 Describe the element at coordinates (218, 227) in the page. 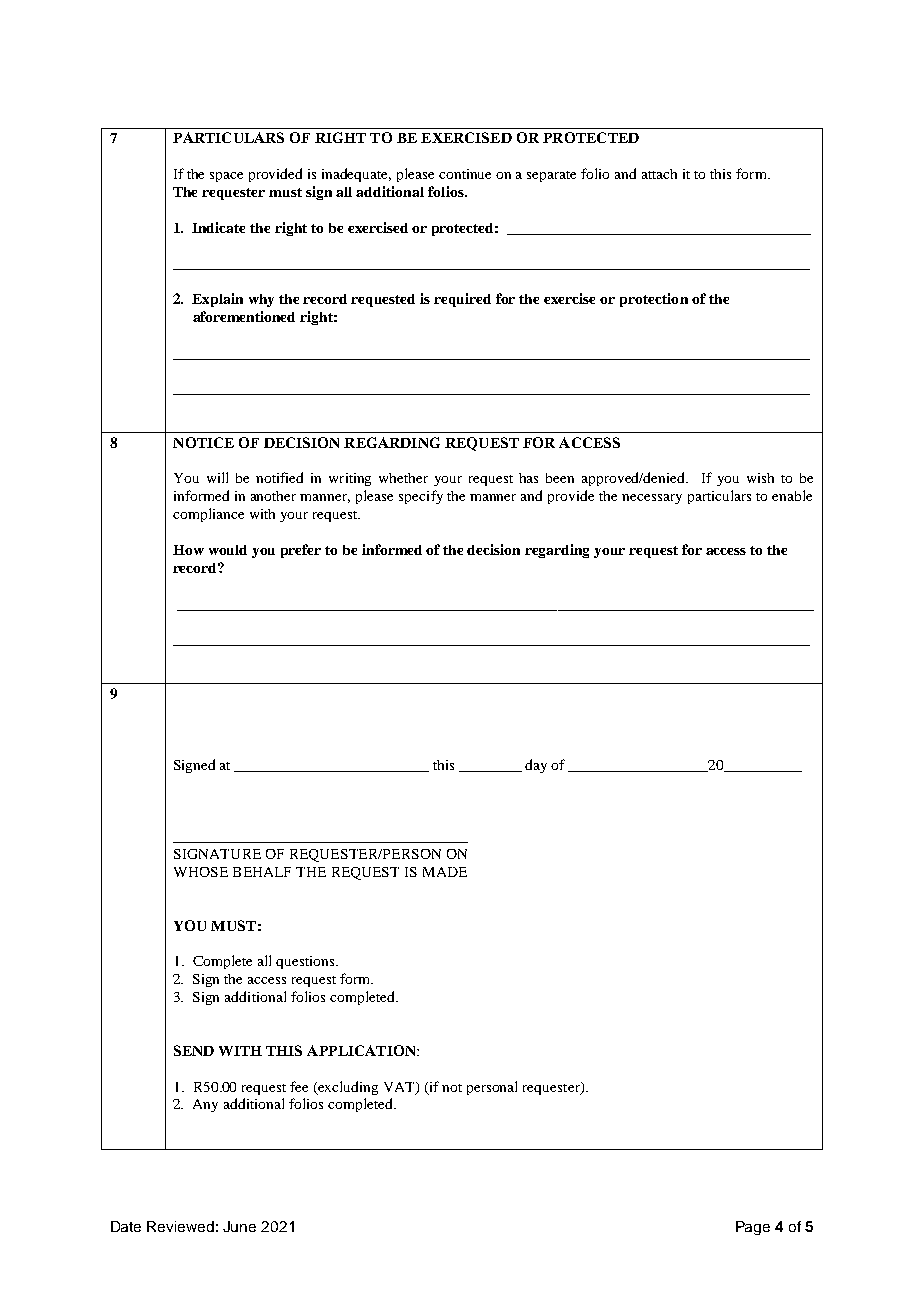

I see `Indicate` at that location.
